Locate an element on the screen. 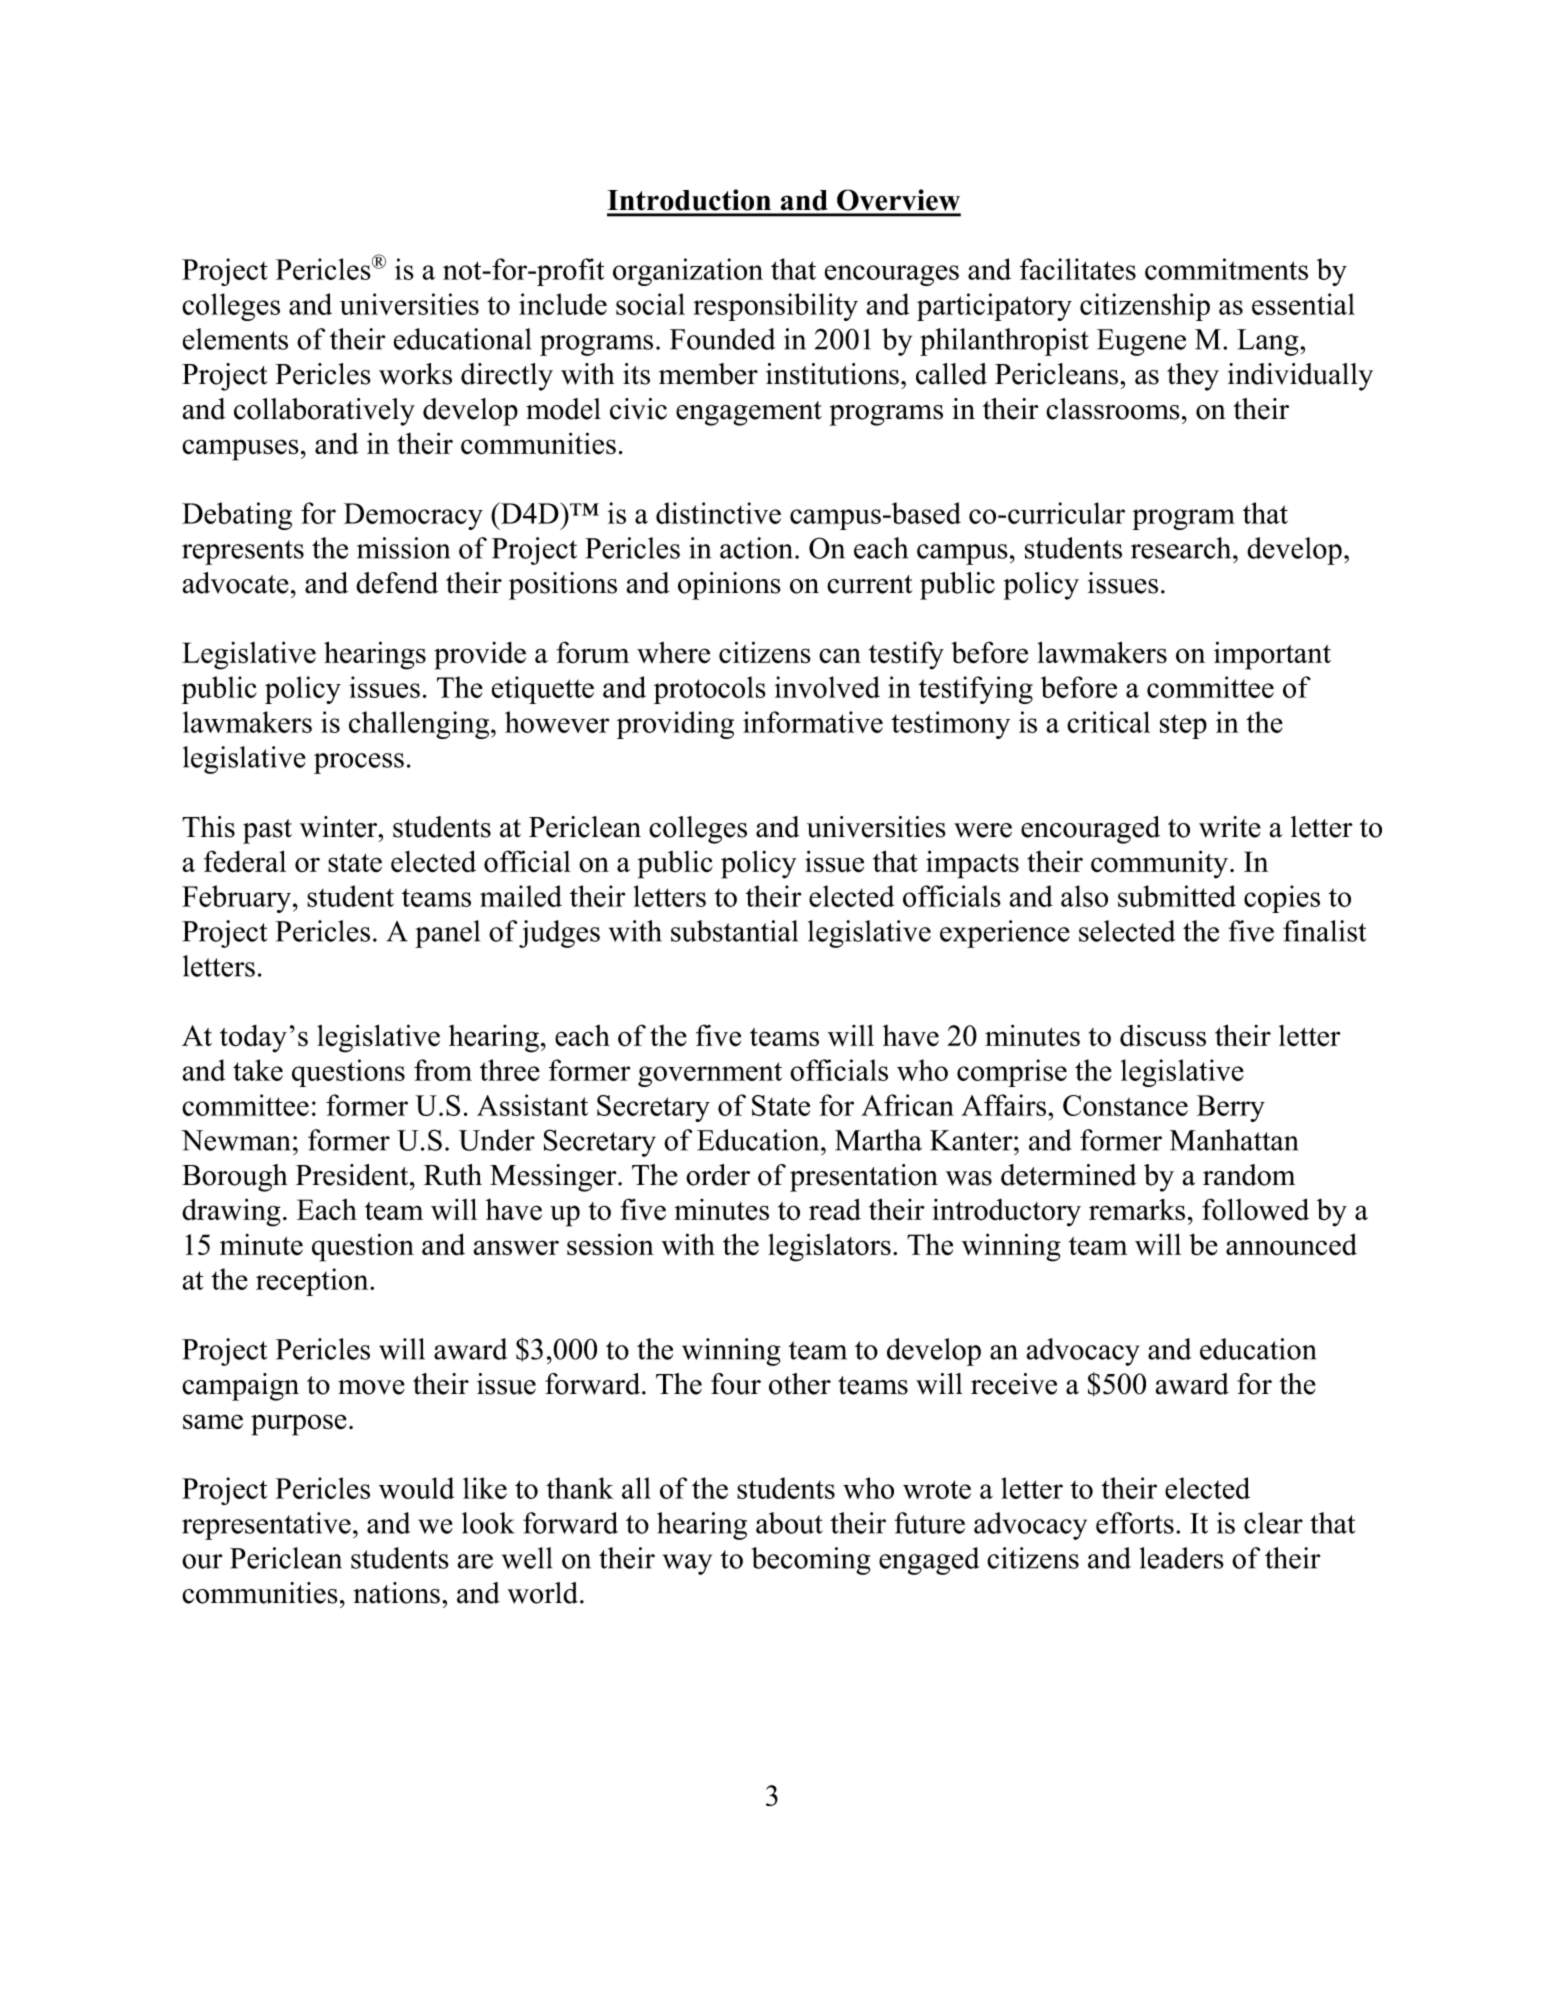  elements is located at coordinates (235, 339).
